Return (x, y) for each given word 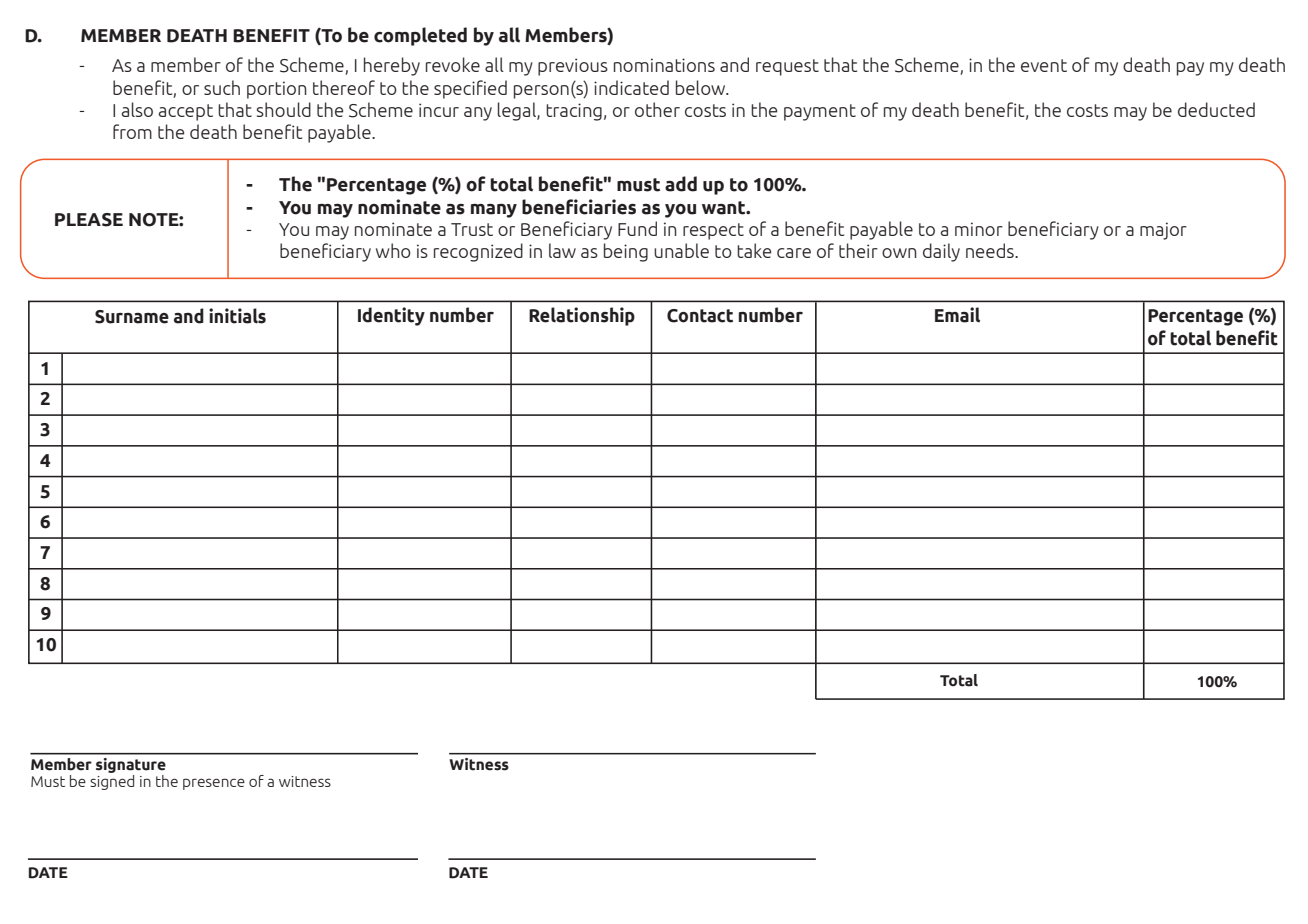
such (222, 87)
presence (214, 784)
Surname (132, 317)
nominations (664, 65)
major (1163, 231)
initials (237, 316)
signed (112, 781)
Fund (637, 228)
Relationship (582, 316)
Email (957, 315)
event (1044, 65)
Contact (700, 316)
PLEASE (89, 220)
